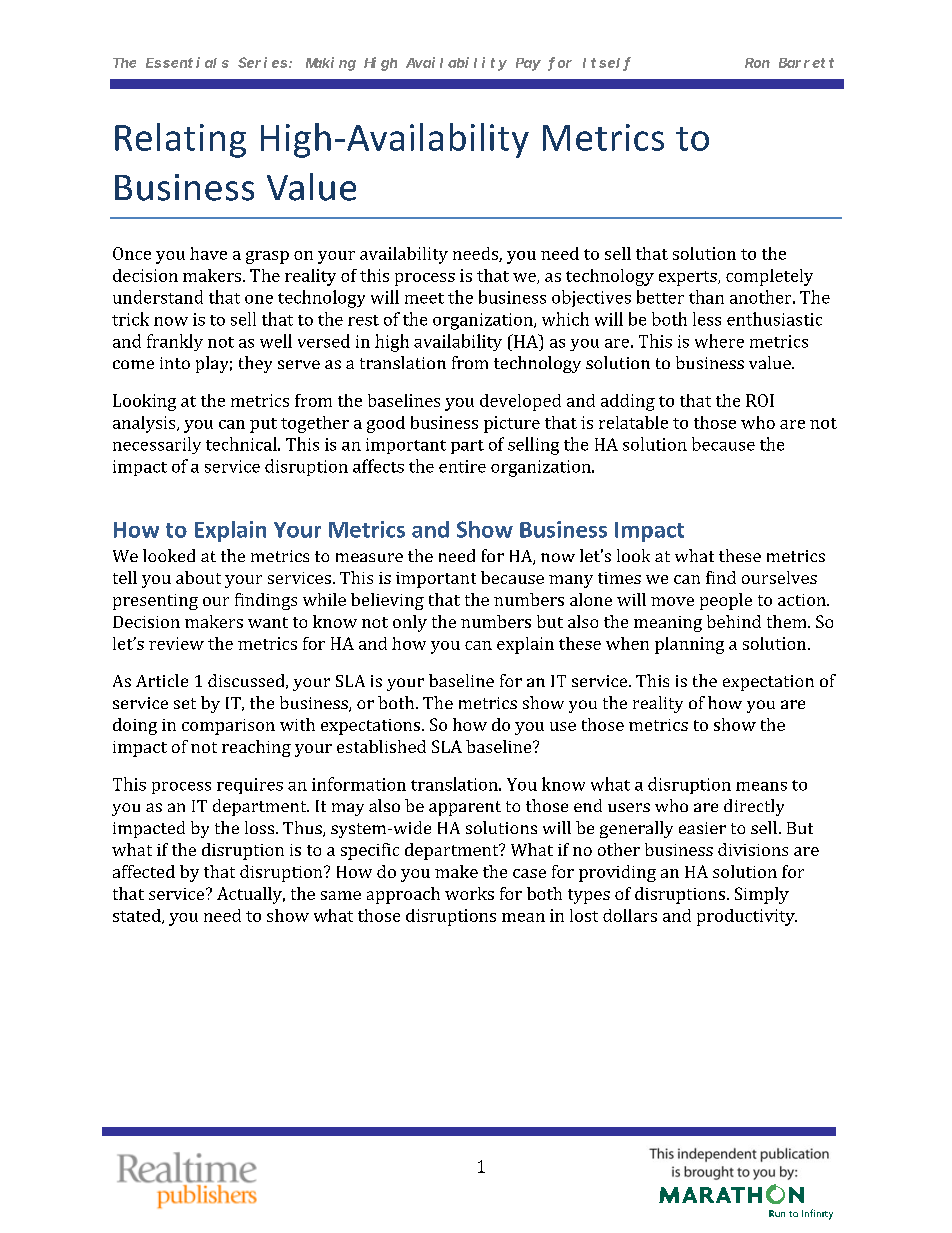  I want to click on affected, so click(144, 871).
